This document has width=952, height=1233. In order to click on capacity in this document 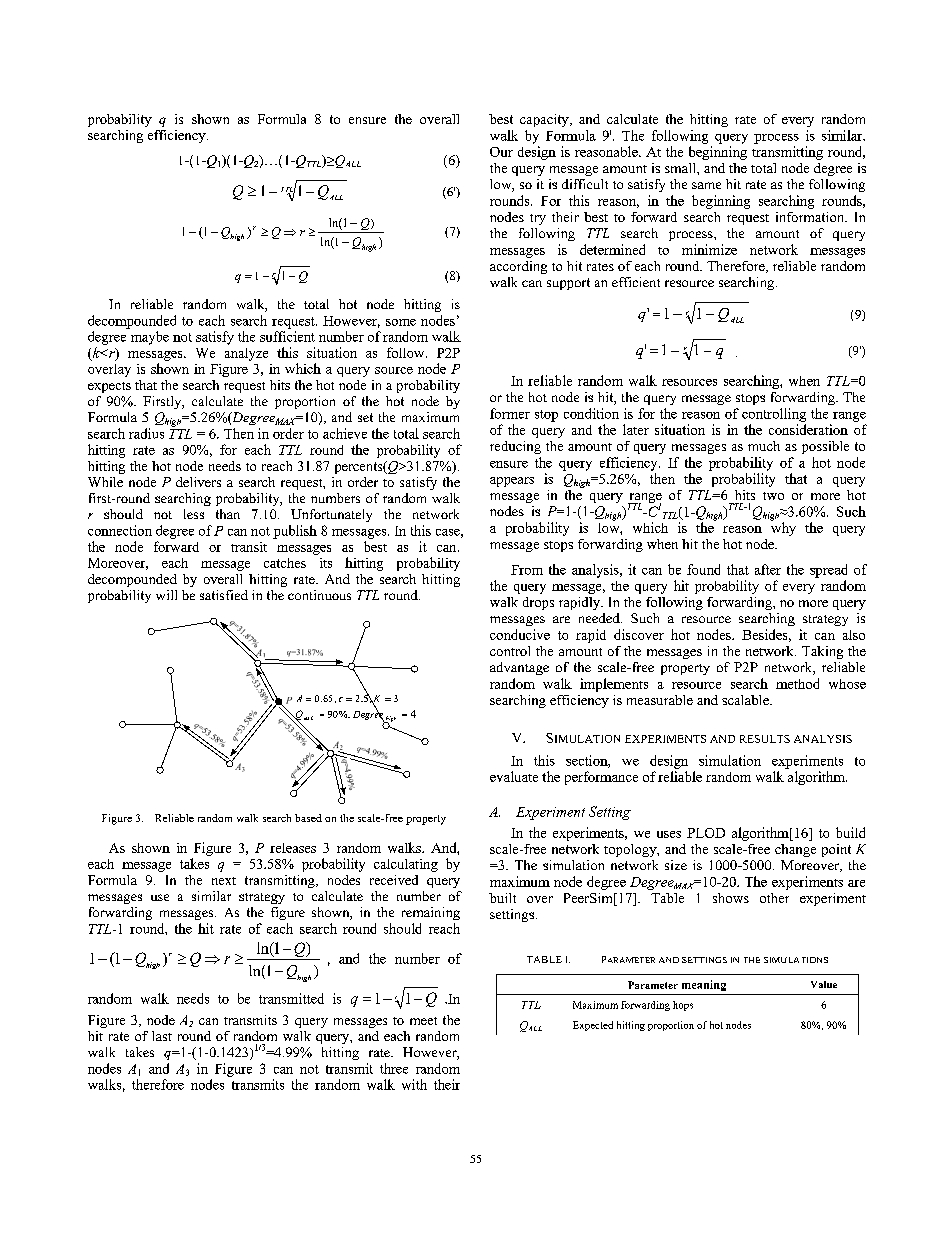, I will do `click(545, 120)`.
